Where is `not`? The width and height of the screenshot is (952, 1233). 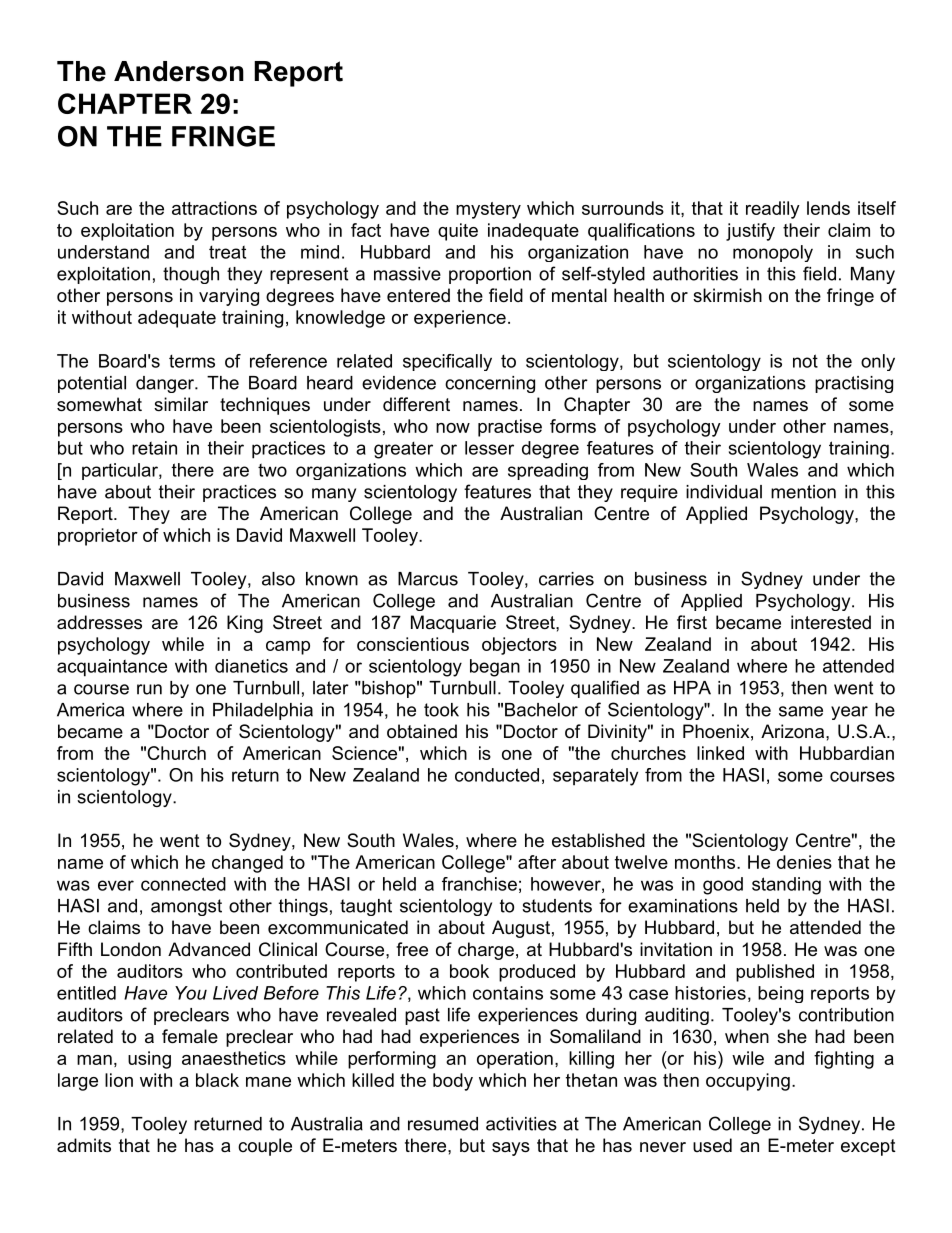 not is located at coordinates (805, 361).
